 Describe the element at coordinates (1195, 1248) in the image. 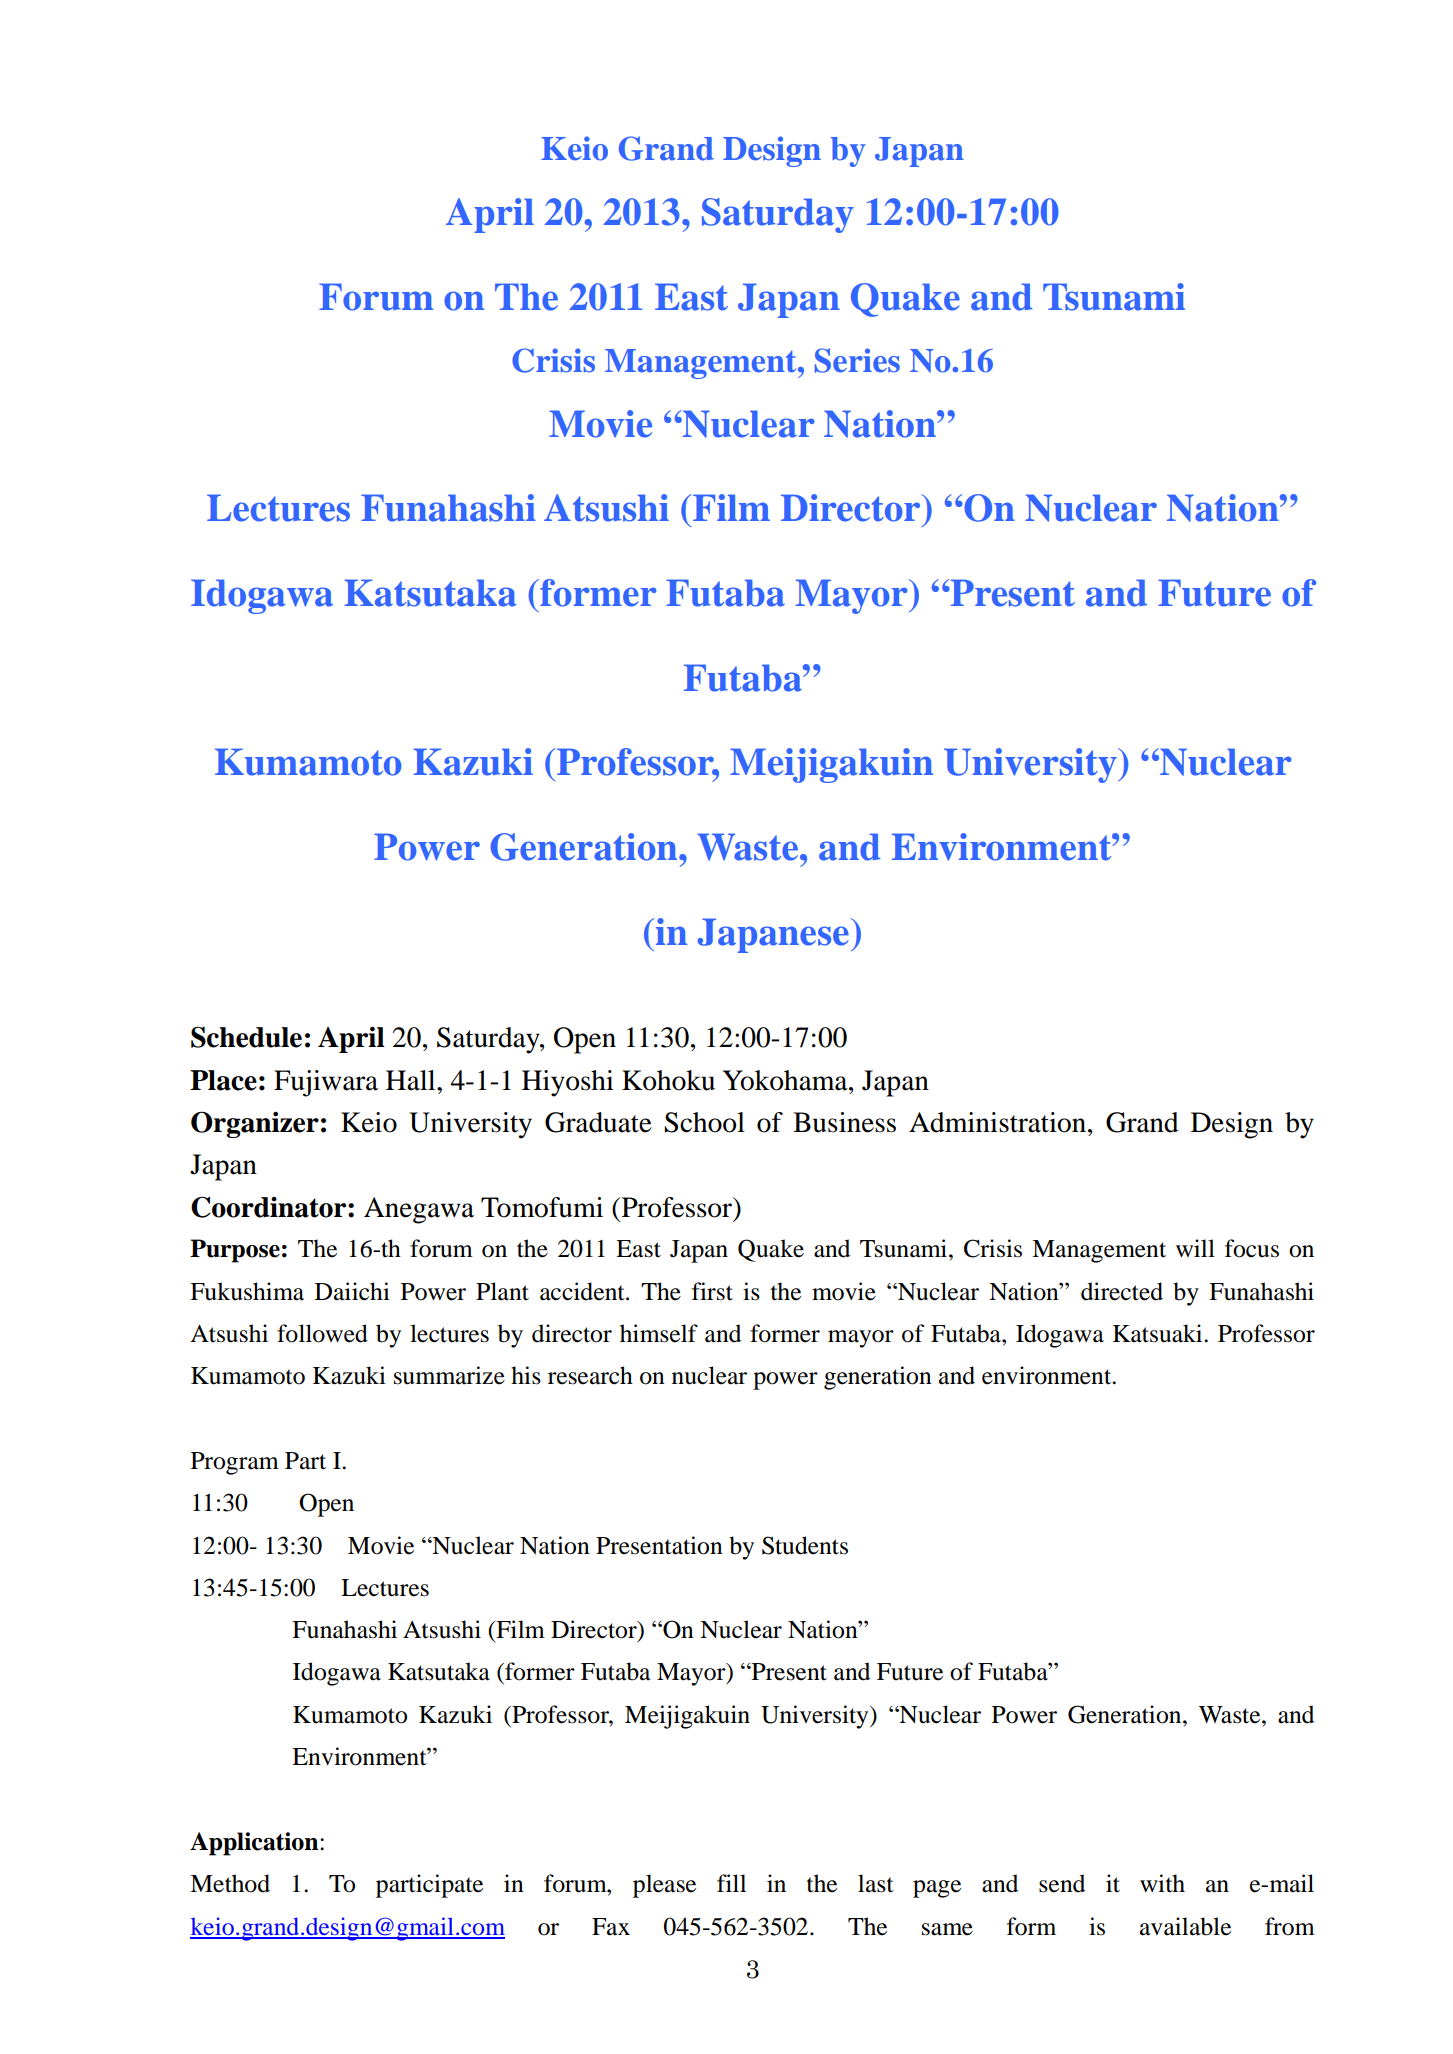

I see `will` at that location.
